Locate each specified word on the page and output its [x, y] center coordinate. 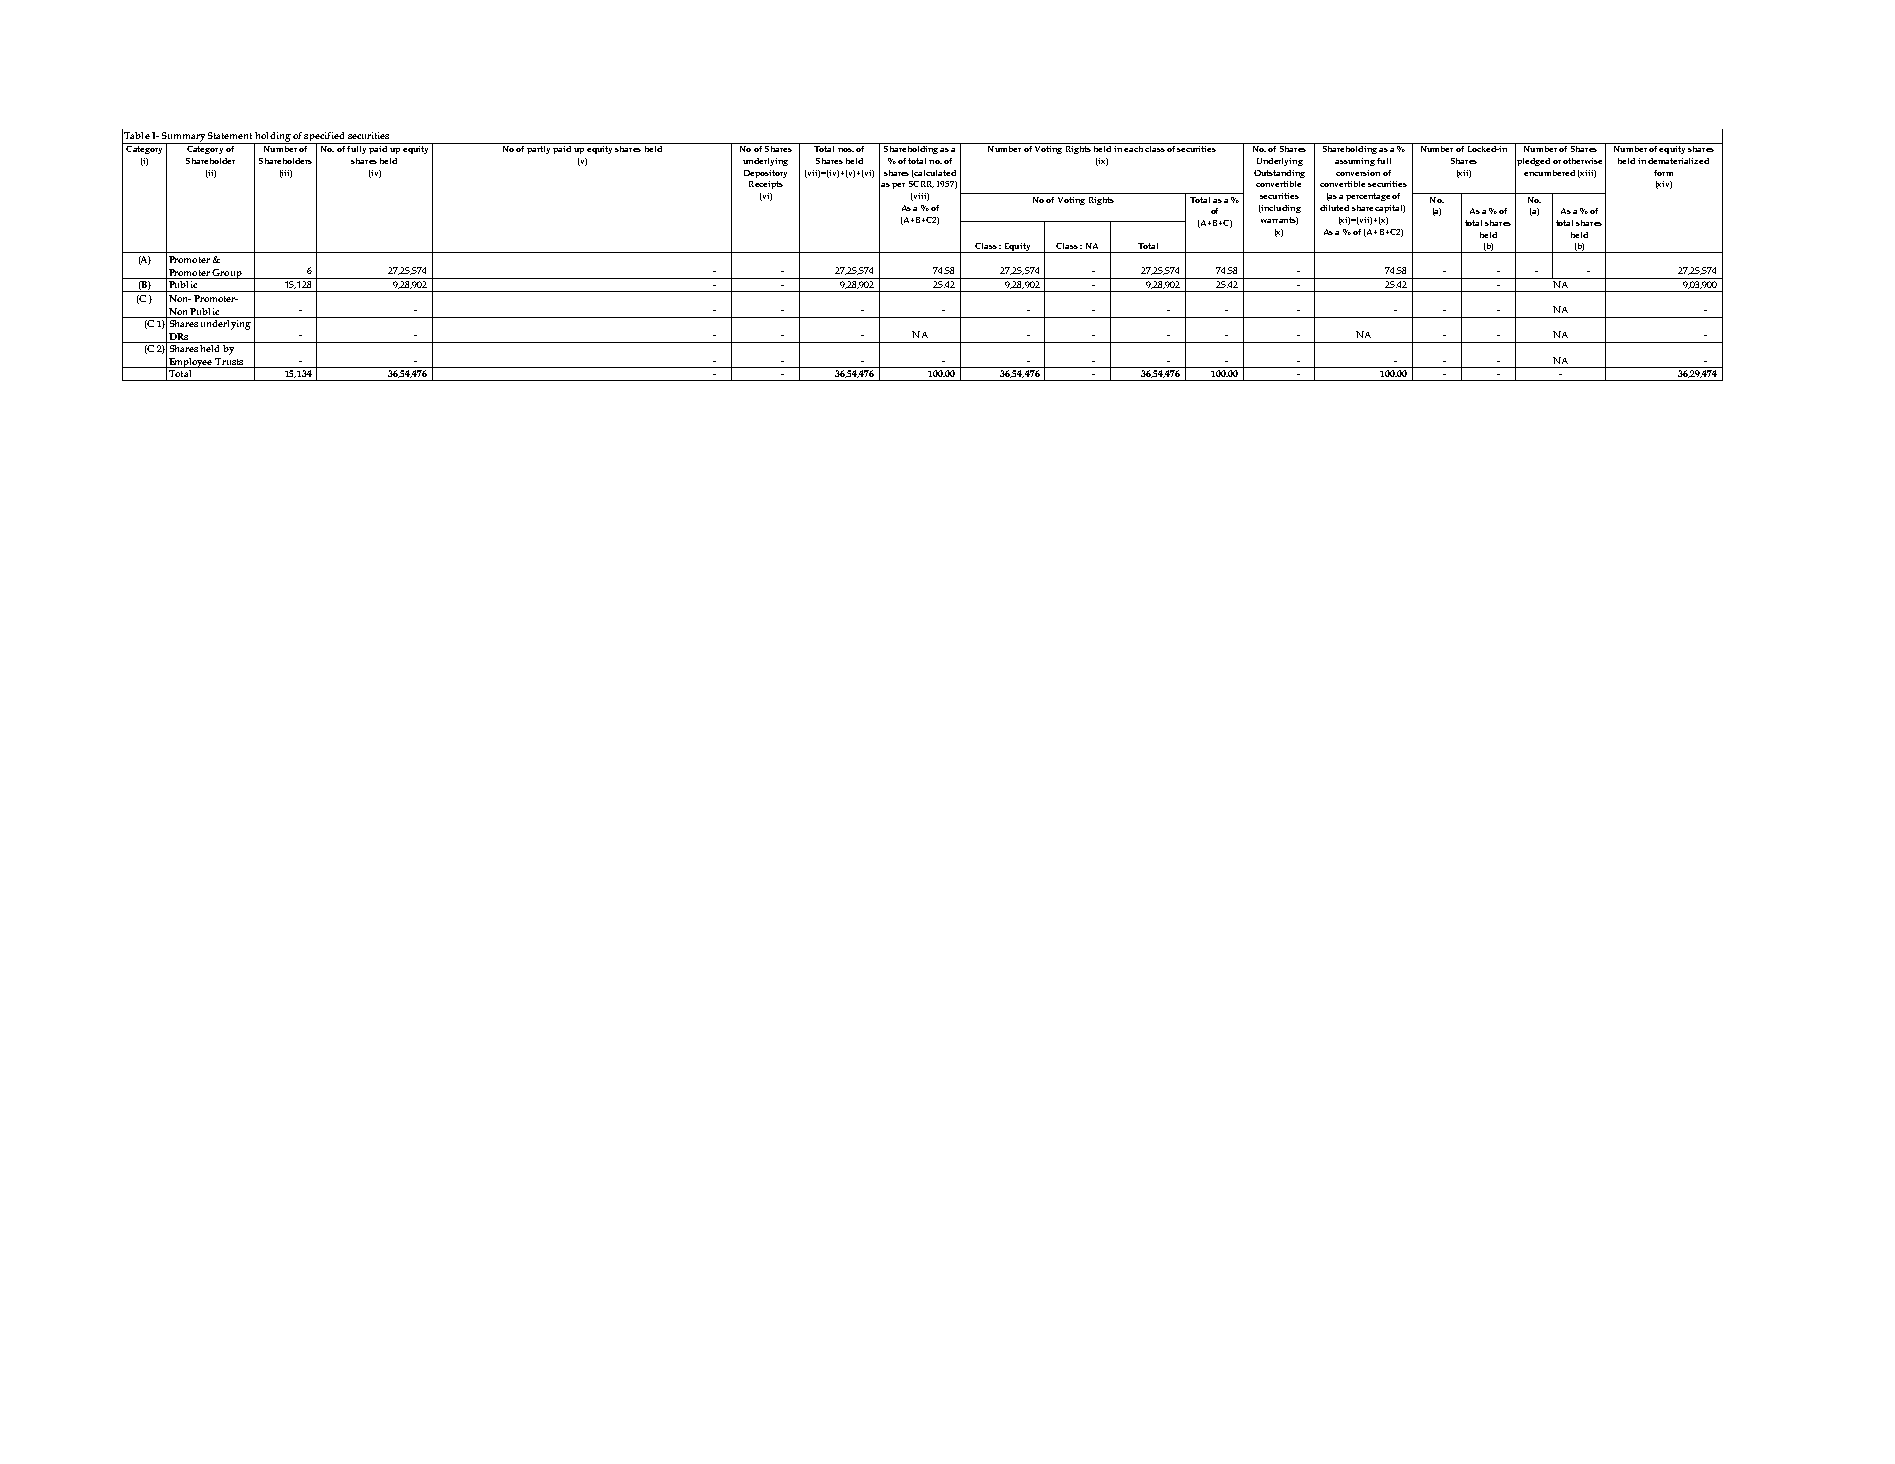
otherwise [1582, 161]
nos [846, 150]
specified [325, 138]
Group [227, 274]
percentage [1368, 197]
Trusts [230, 363]
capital [1390, 209]
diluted [1334, 208]
